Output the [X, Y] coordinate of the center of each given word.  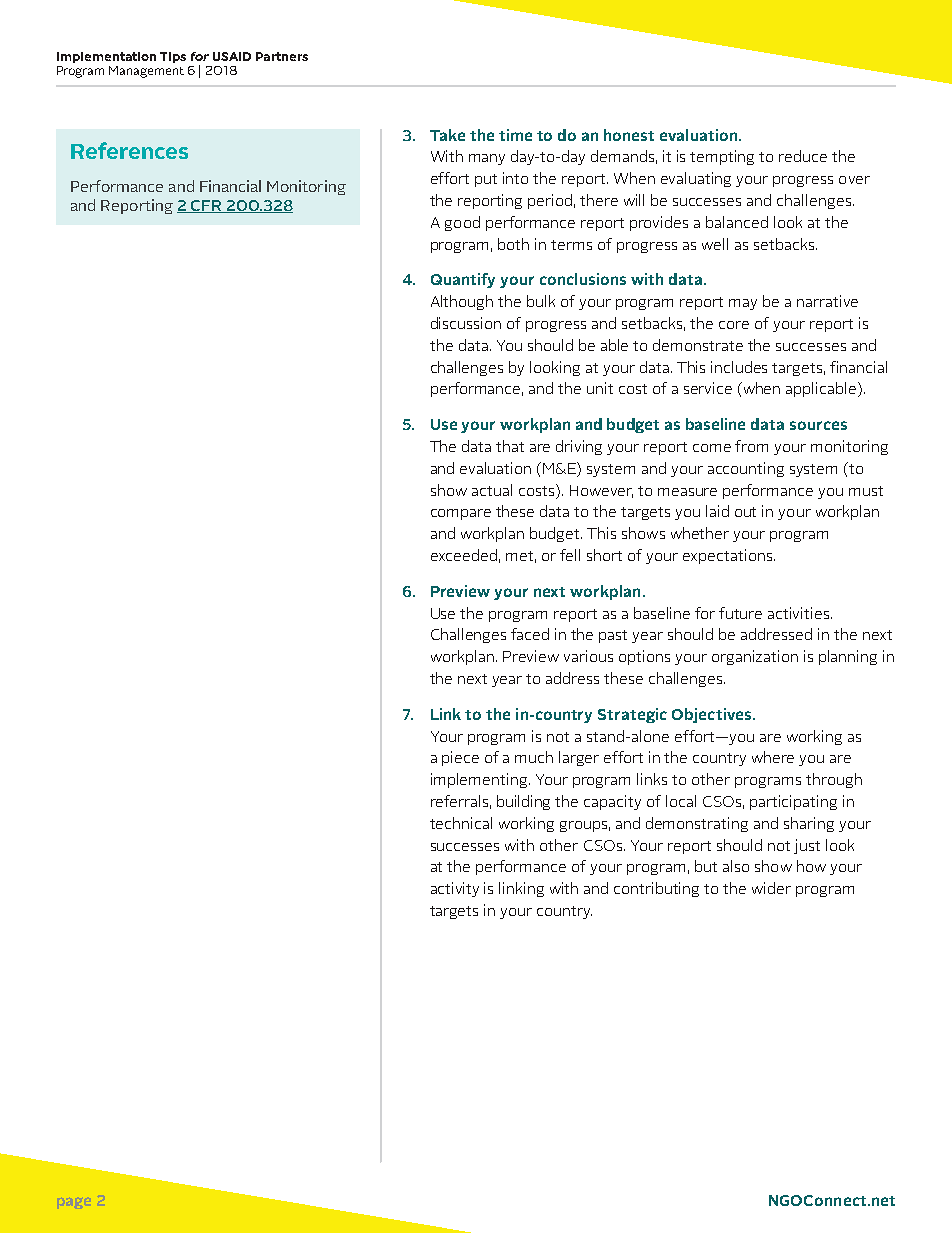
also [736, 866]
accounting [746, 469]
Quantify [463, 280]
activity [455, 889]
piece [460, 758]
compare [461, 514]
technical [461, 823]
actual [492, 490]
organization [755, 657]
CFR [206, 206]
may [743, 304]
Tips [173, 57]
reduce [803, 156]
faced [530, 634]
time [515, 135]
